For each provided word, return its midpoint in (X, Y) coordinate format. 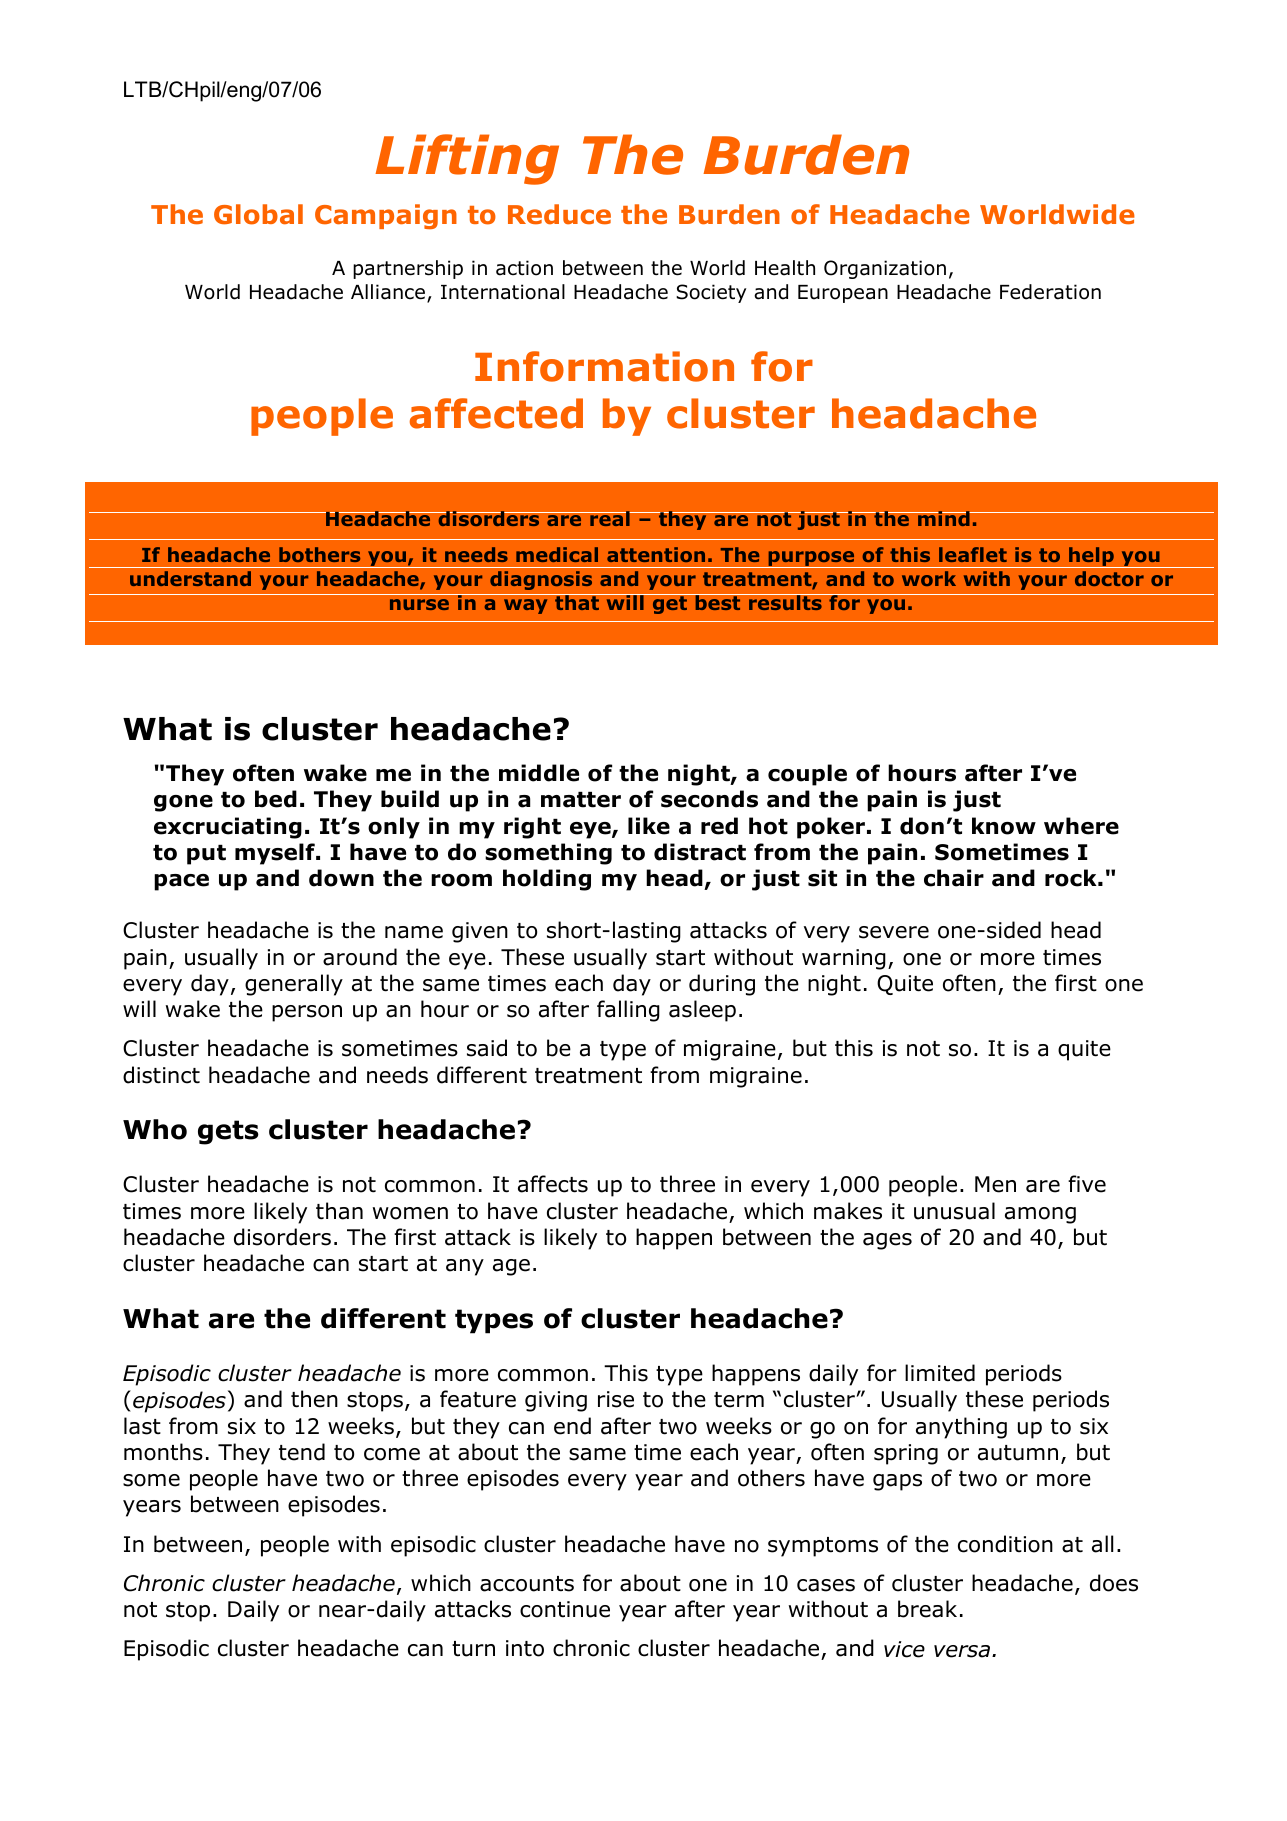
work (929, 578)
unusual (954, 1211)
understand (190, 578)
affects (553, 1184)
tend (302, 1452)
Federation (1050, 292)
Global (258, 214)
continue (565, 1609)
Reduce (559, 214)
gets (228, 1132)
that (577, 602)
